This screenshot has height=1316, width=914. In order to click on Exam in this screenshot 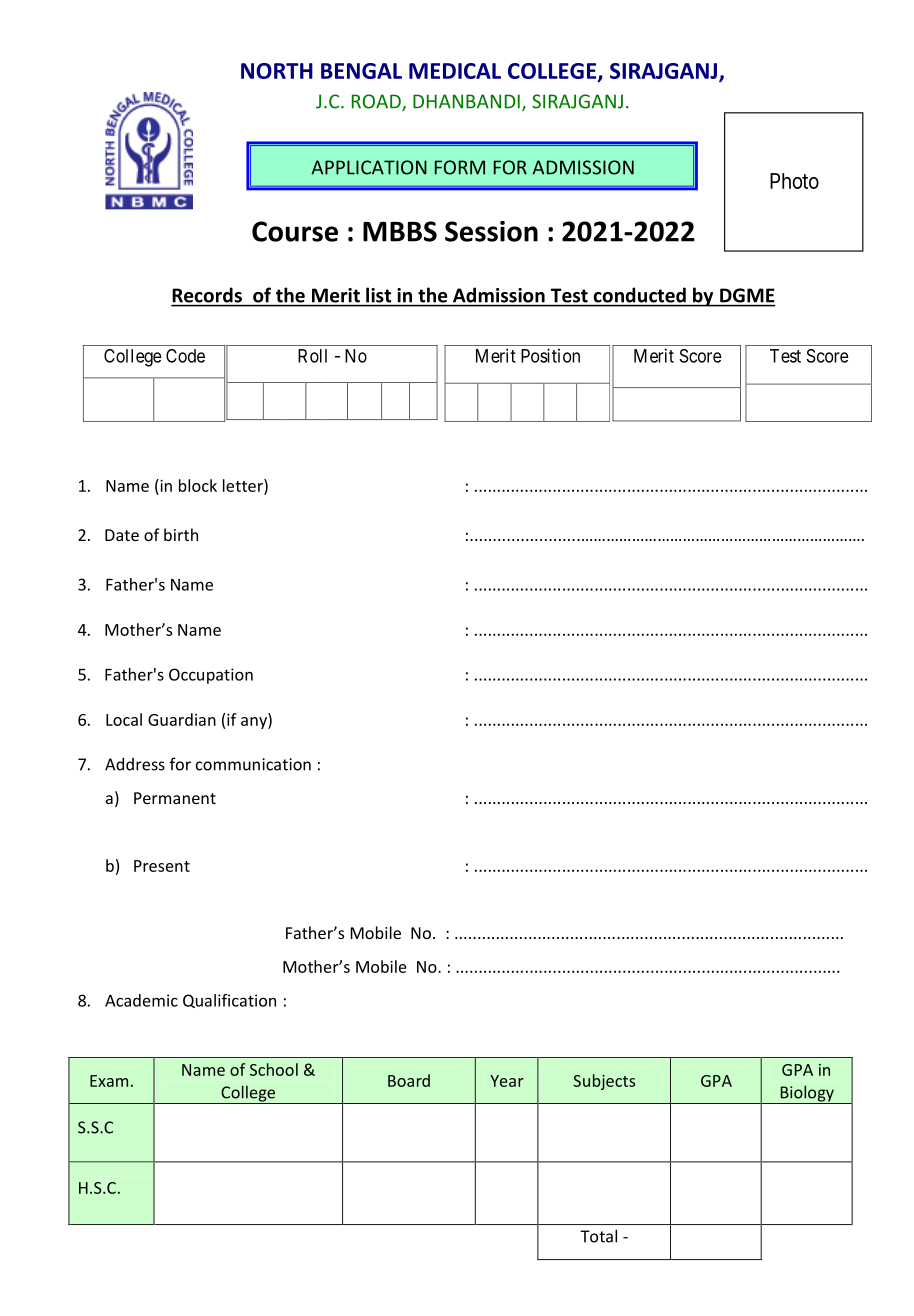, I will do `click(109, 1081)`.
